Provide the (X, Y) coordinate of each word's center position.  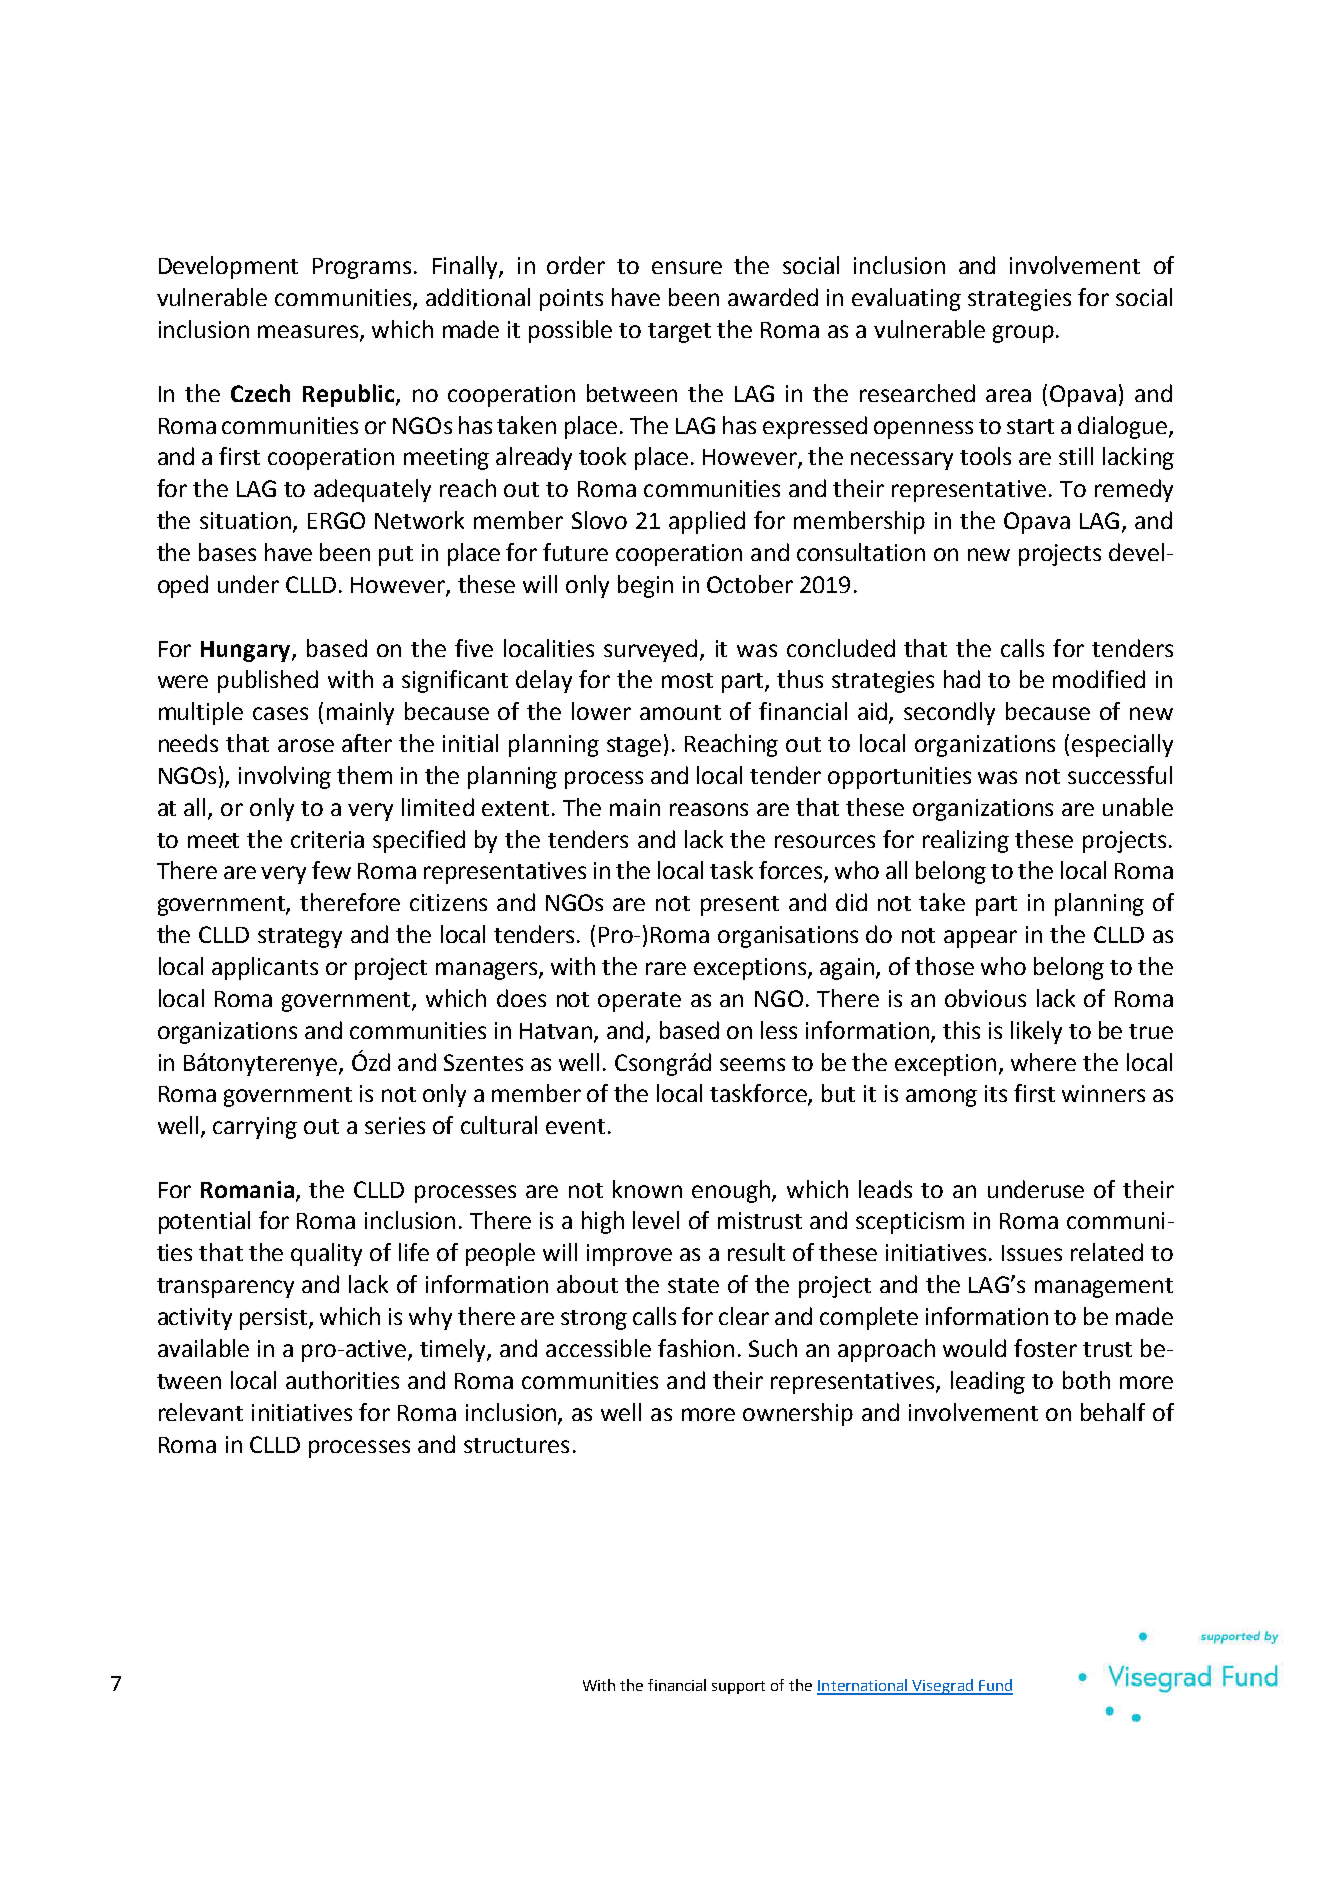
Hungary (247, 651)
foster (1045, 1348)
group (1023, 334)
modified (1099, 679)
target (679, 333)
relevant (201, 1412)
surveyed (650, 650)
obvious (985, 998)
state (693, 1285)
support (738, 1687)
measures (308, 331)
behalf (1113, 1412)
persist (275, 1319)
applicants (265, 968)
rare (666, 968)
